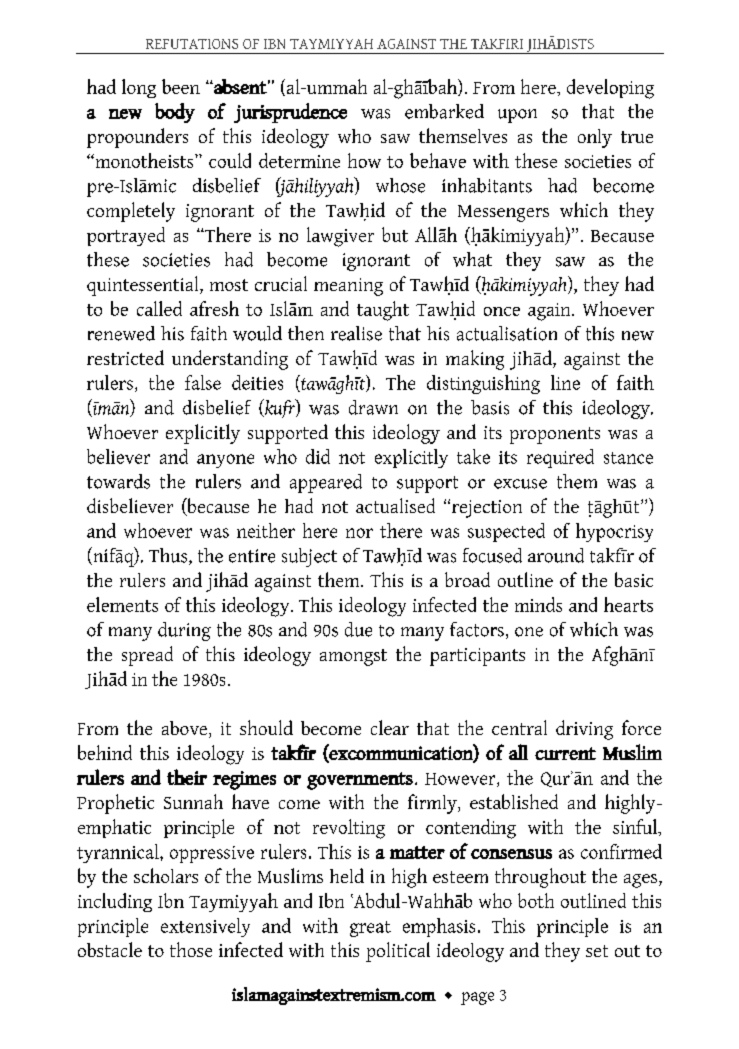 The height and width of the screenshot is (1049, 739). Describe the element at coordinates (444, 111) in the screenshot. I see `embarked` at that location.
